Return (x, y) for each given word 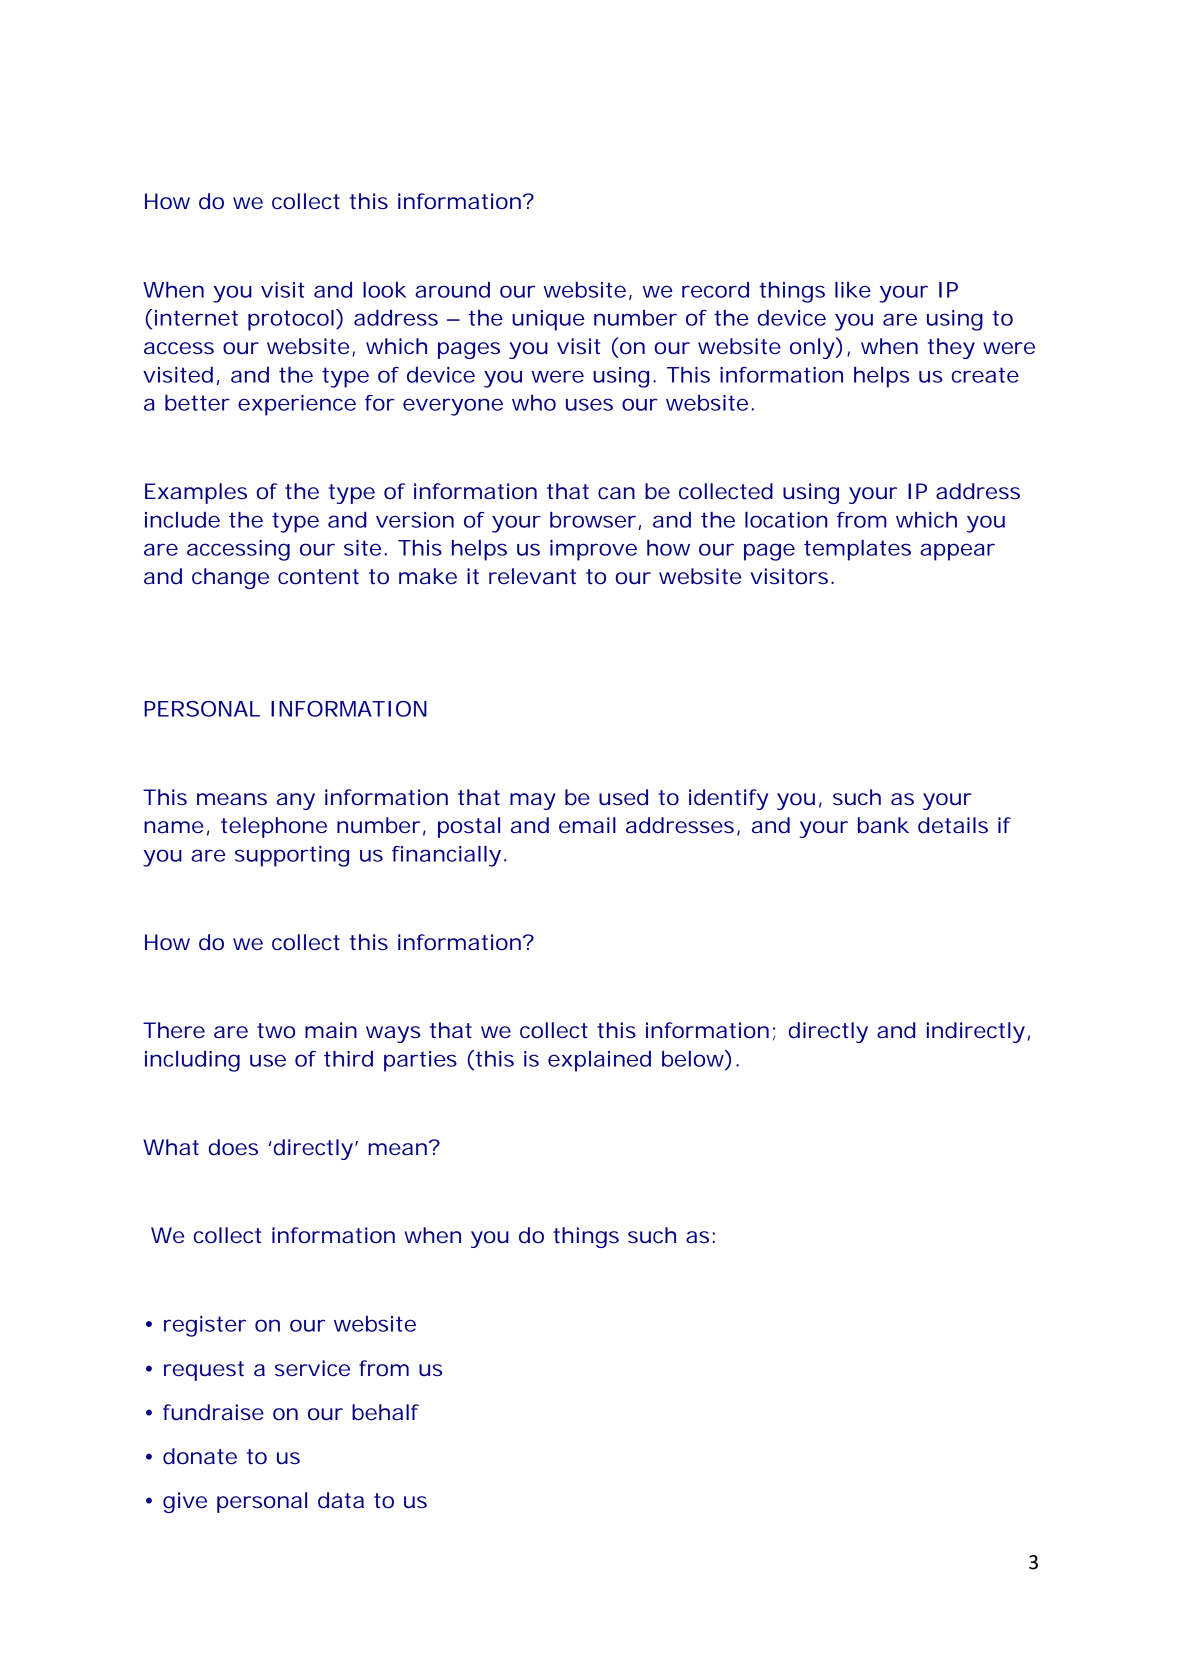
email (587, 825)
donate (200, 1456)
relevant (532, 576)
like (853, 290)
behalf (385, 1412)
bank (883, 825)
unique (548, 320)
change (230, 578)
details (953, 825)
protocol (291, 320)
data (341, 1500)
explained (599, 1061)
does (233, 1147)
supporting (292, 856)
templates (857, 550)
